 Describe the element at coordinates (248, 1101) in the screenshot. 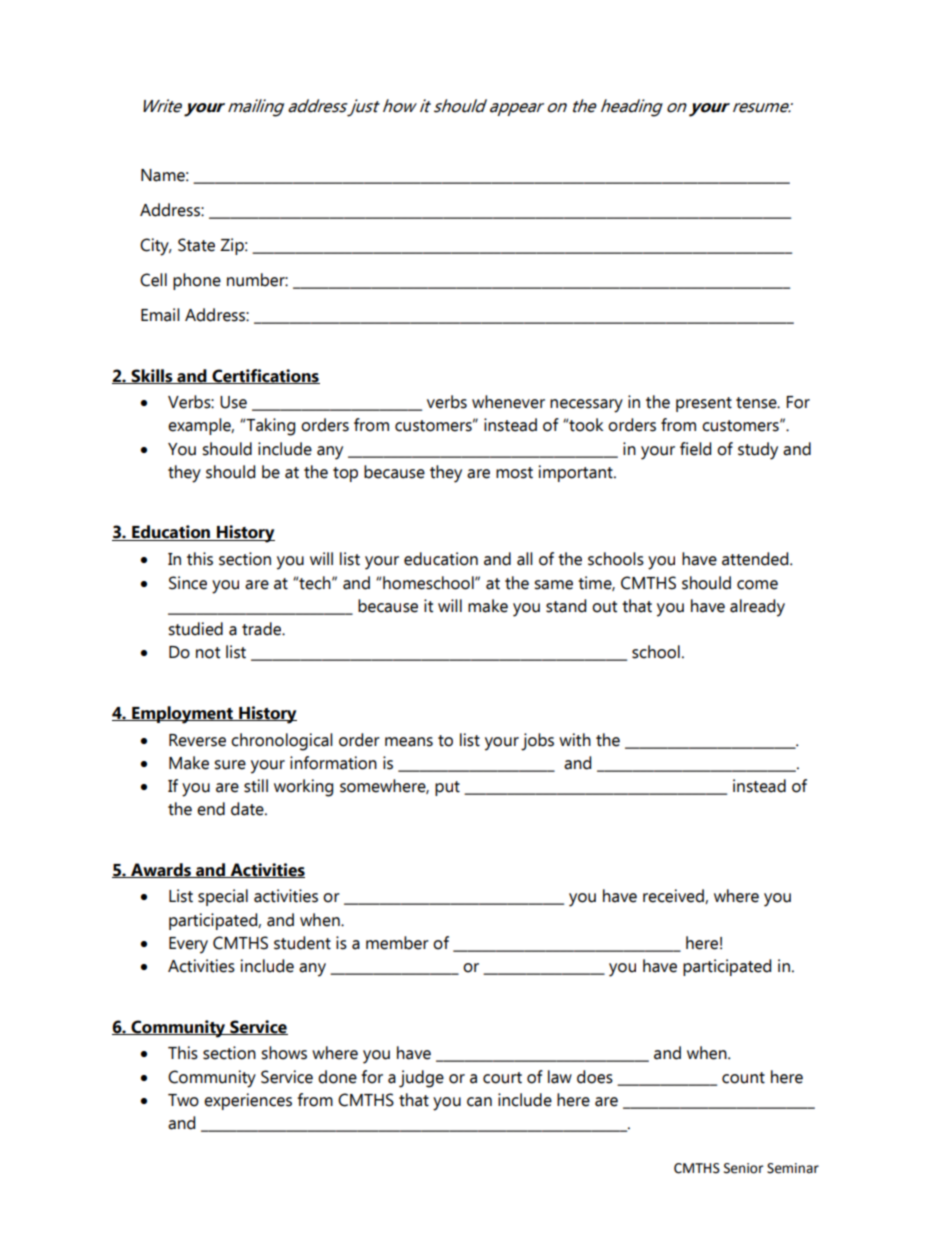

I see `experiences` at that location.
